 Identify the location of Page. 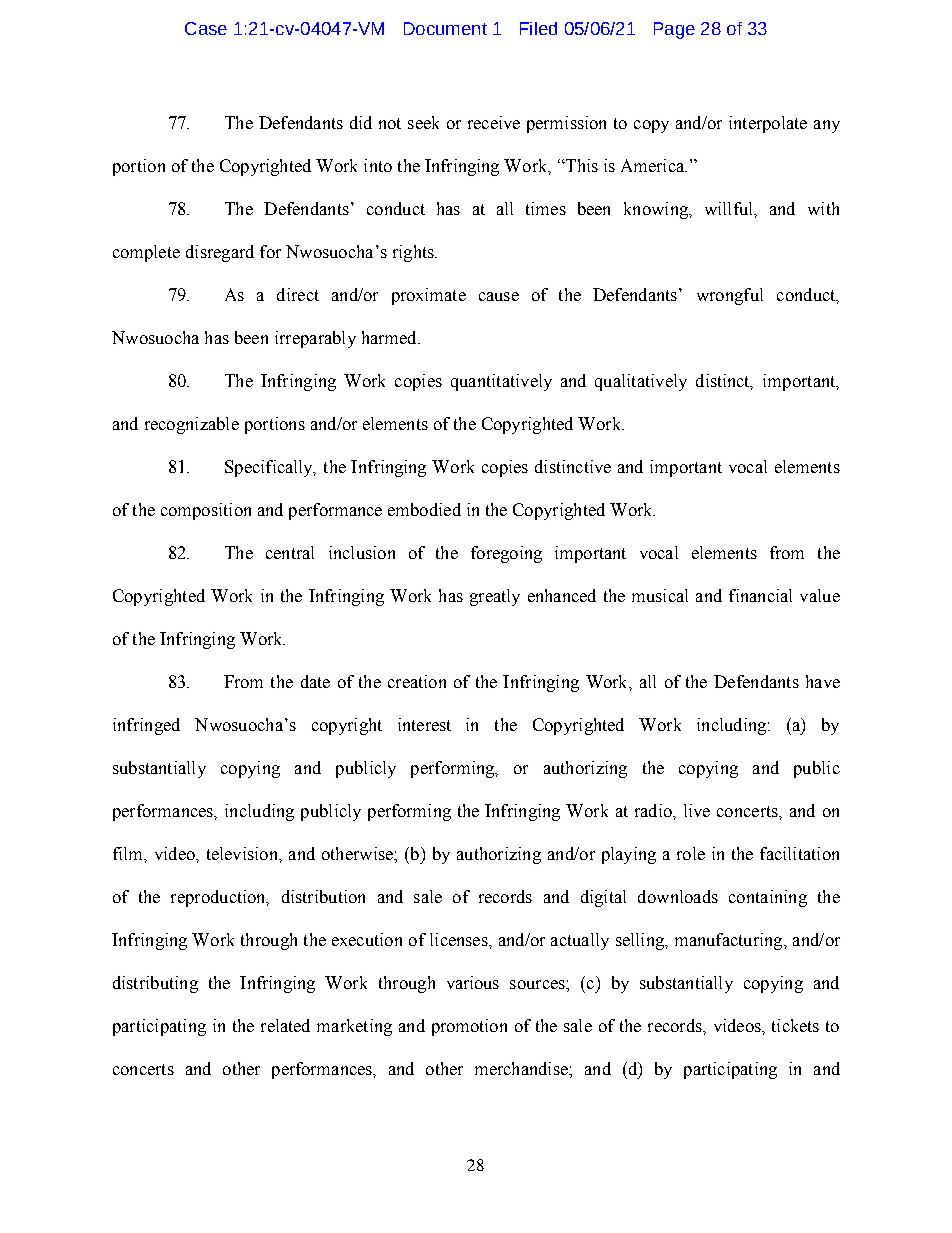
(674, 30).
